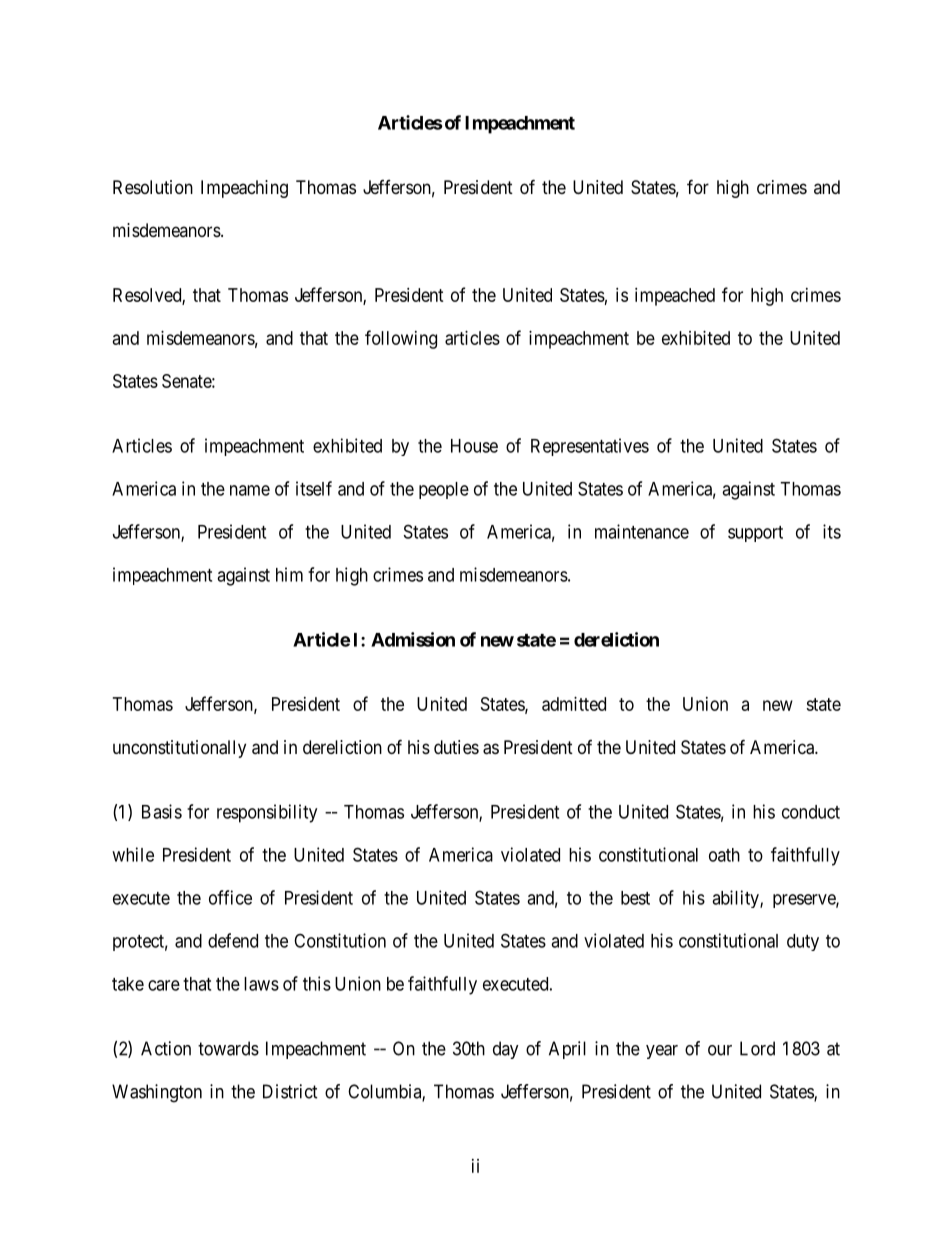 The width and height of the screenshot is (952, 1233). I want to click on House, so click(474, 446).
